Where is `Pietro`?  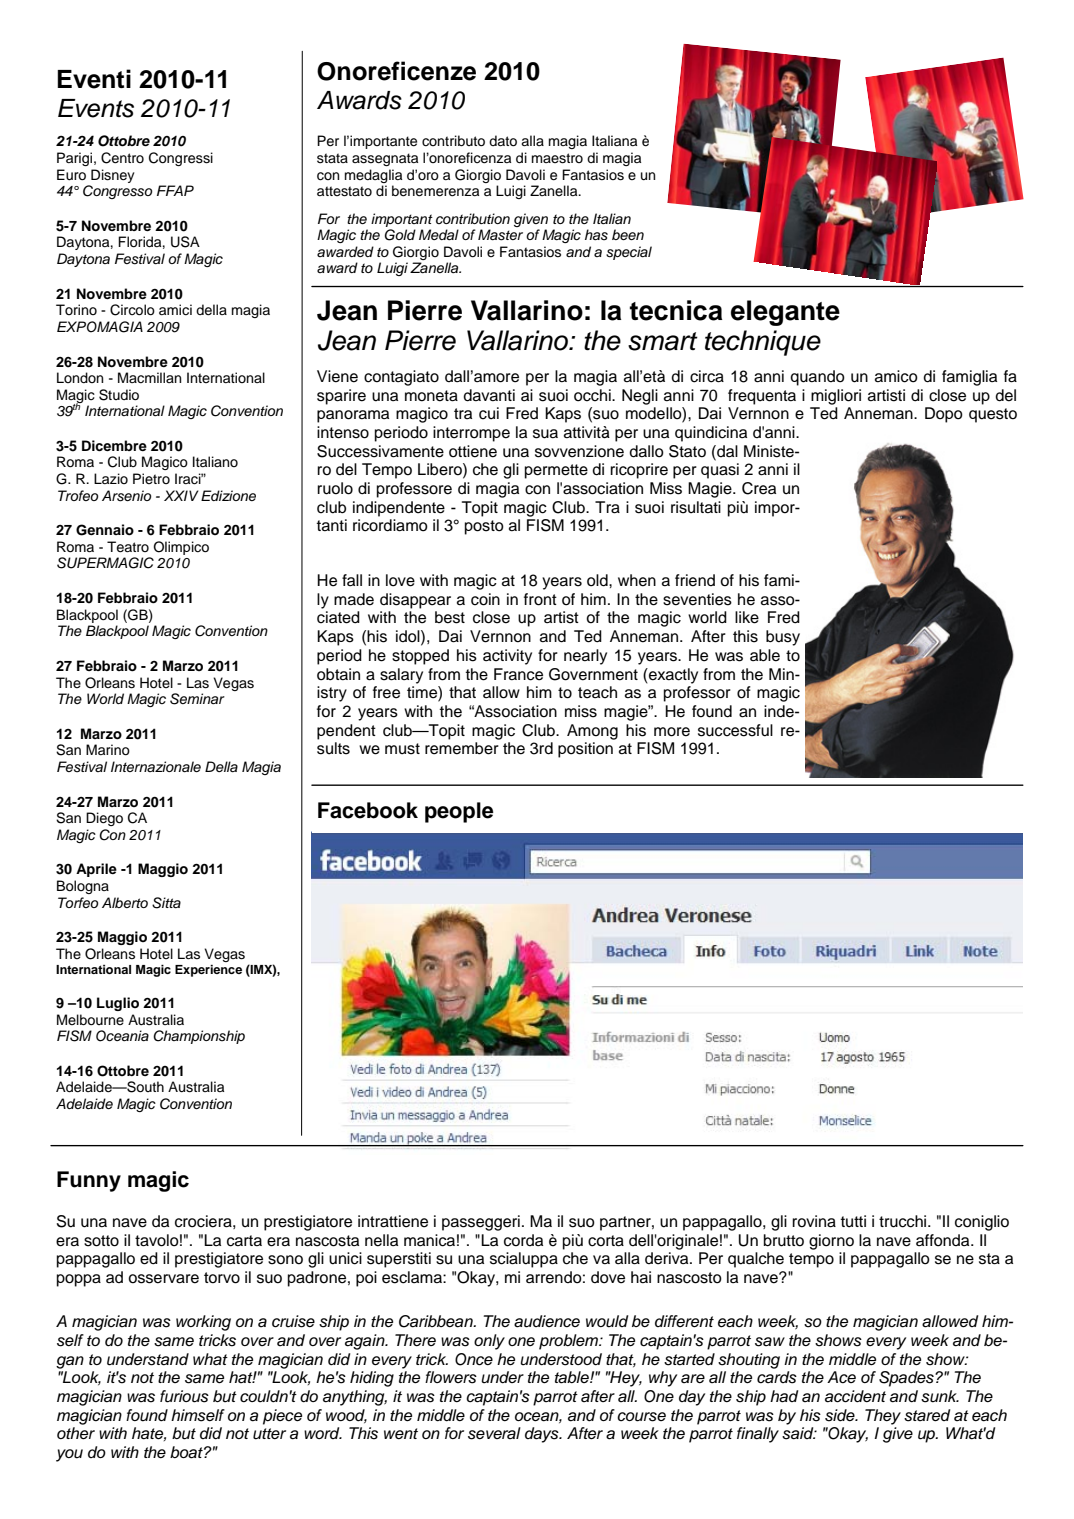 Pietro is located at coordinates (151, 478).
